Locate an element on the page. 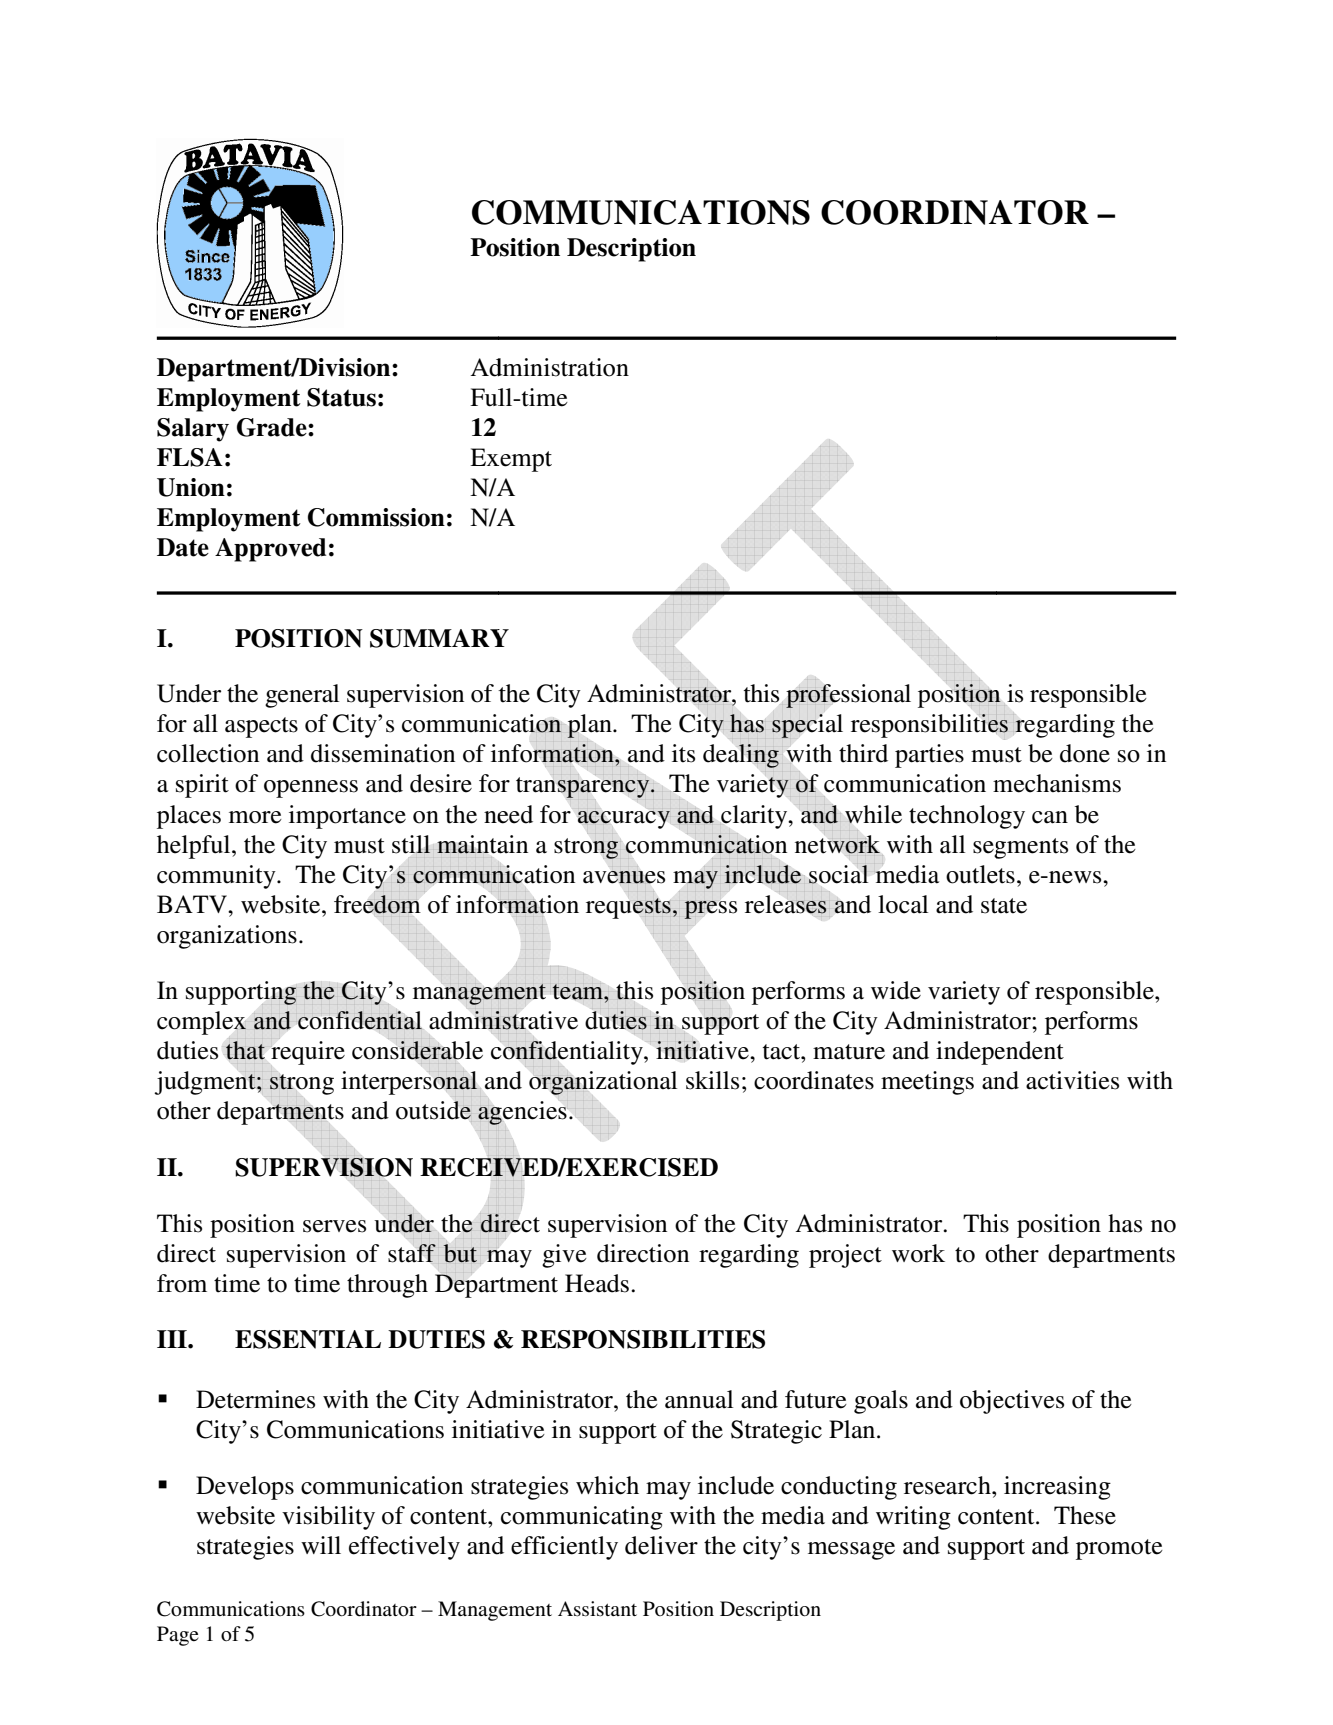 The image size is (1333, 1725). social is located at coordinates (838, 873).
